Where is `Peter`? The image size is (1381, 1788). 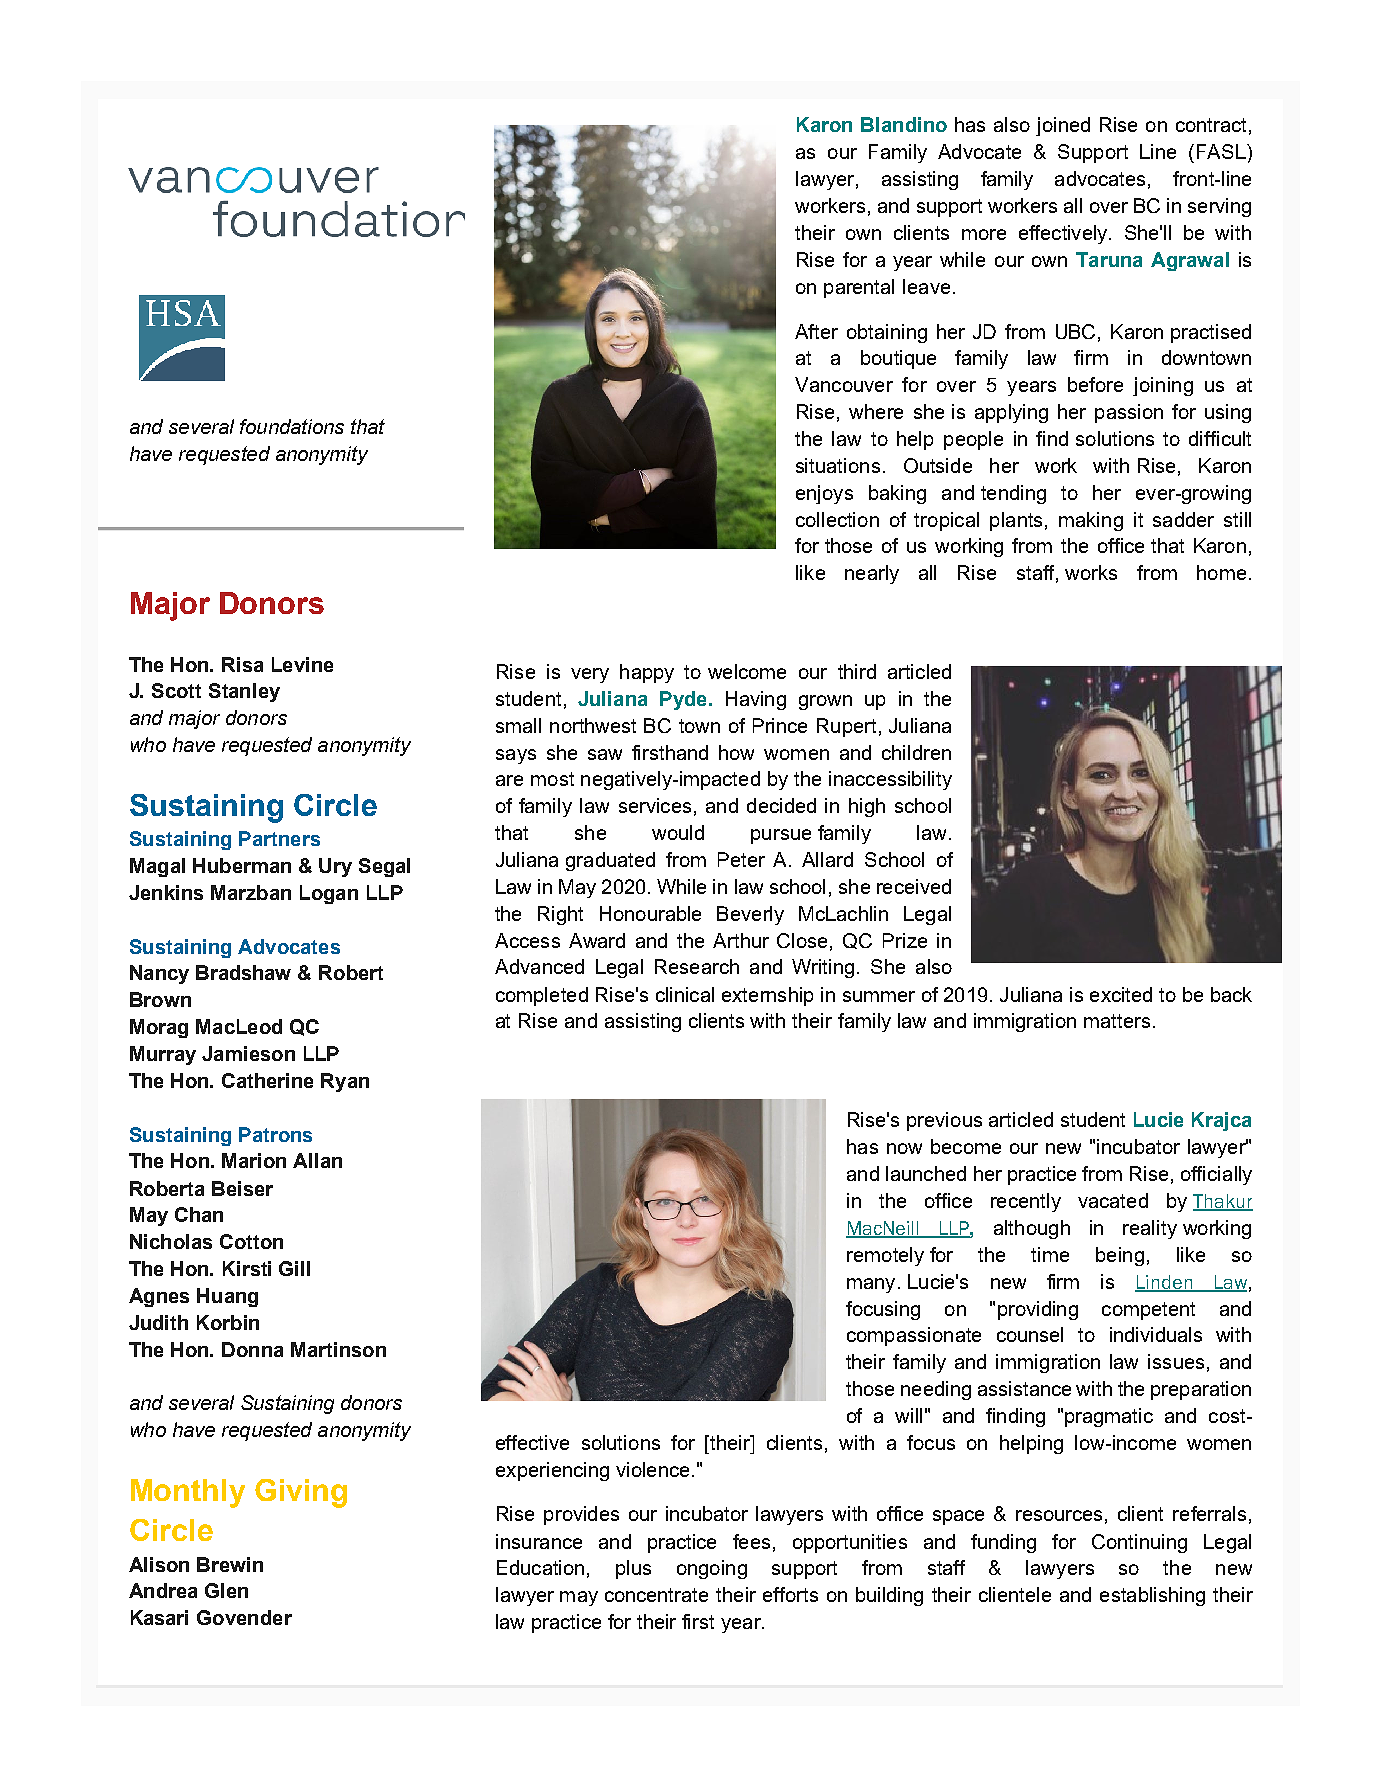 Peter is located at coordinates (741, 859).
